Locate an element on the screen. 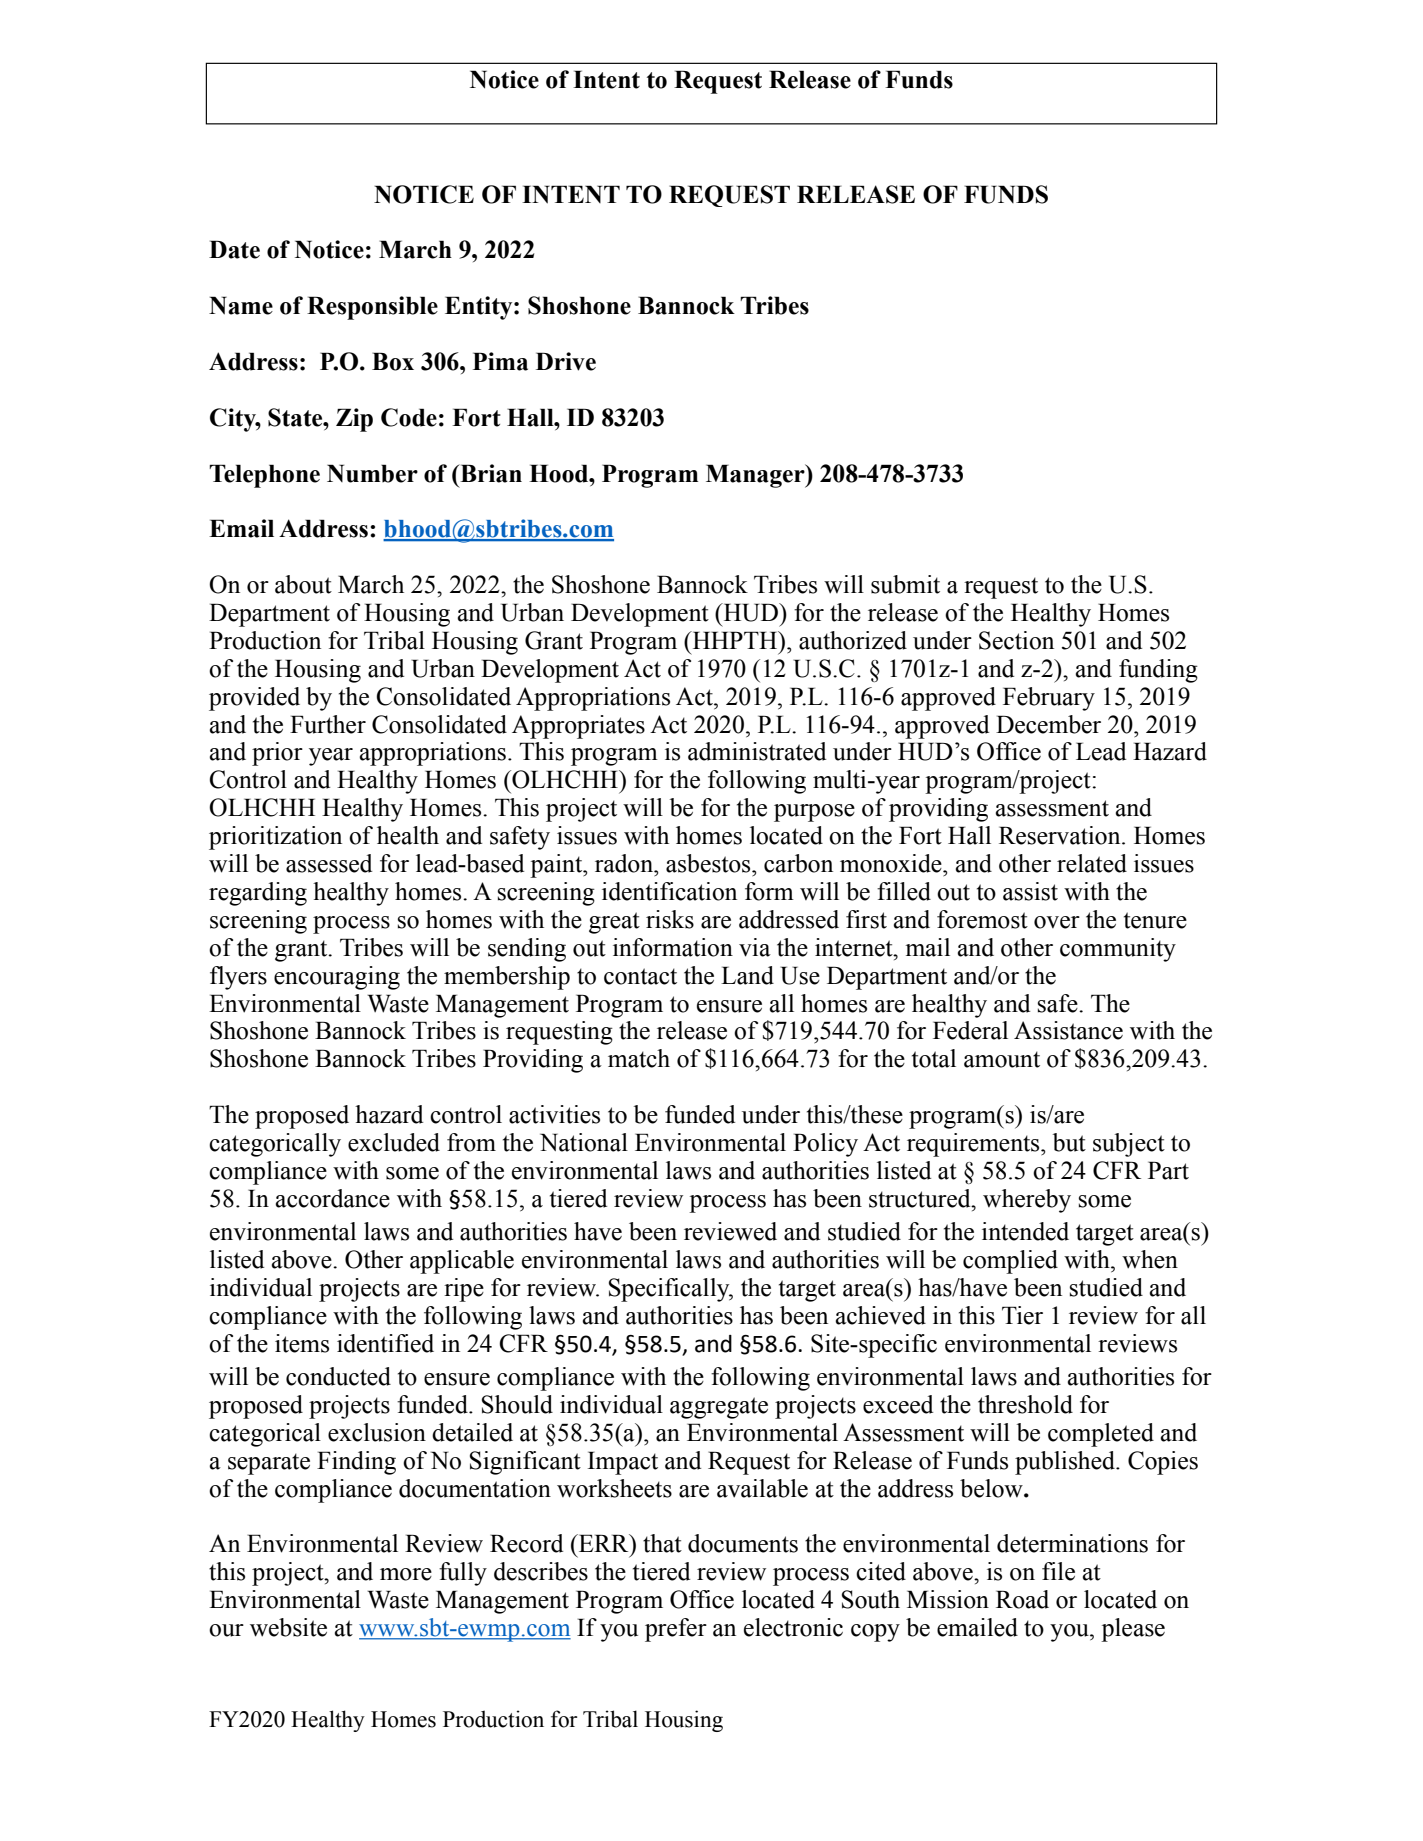 The width and height of the screenshot is (1423, 1841). Box is located at coordinates (393, 361).
